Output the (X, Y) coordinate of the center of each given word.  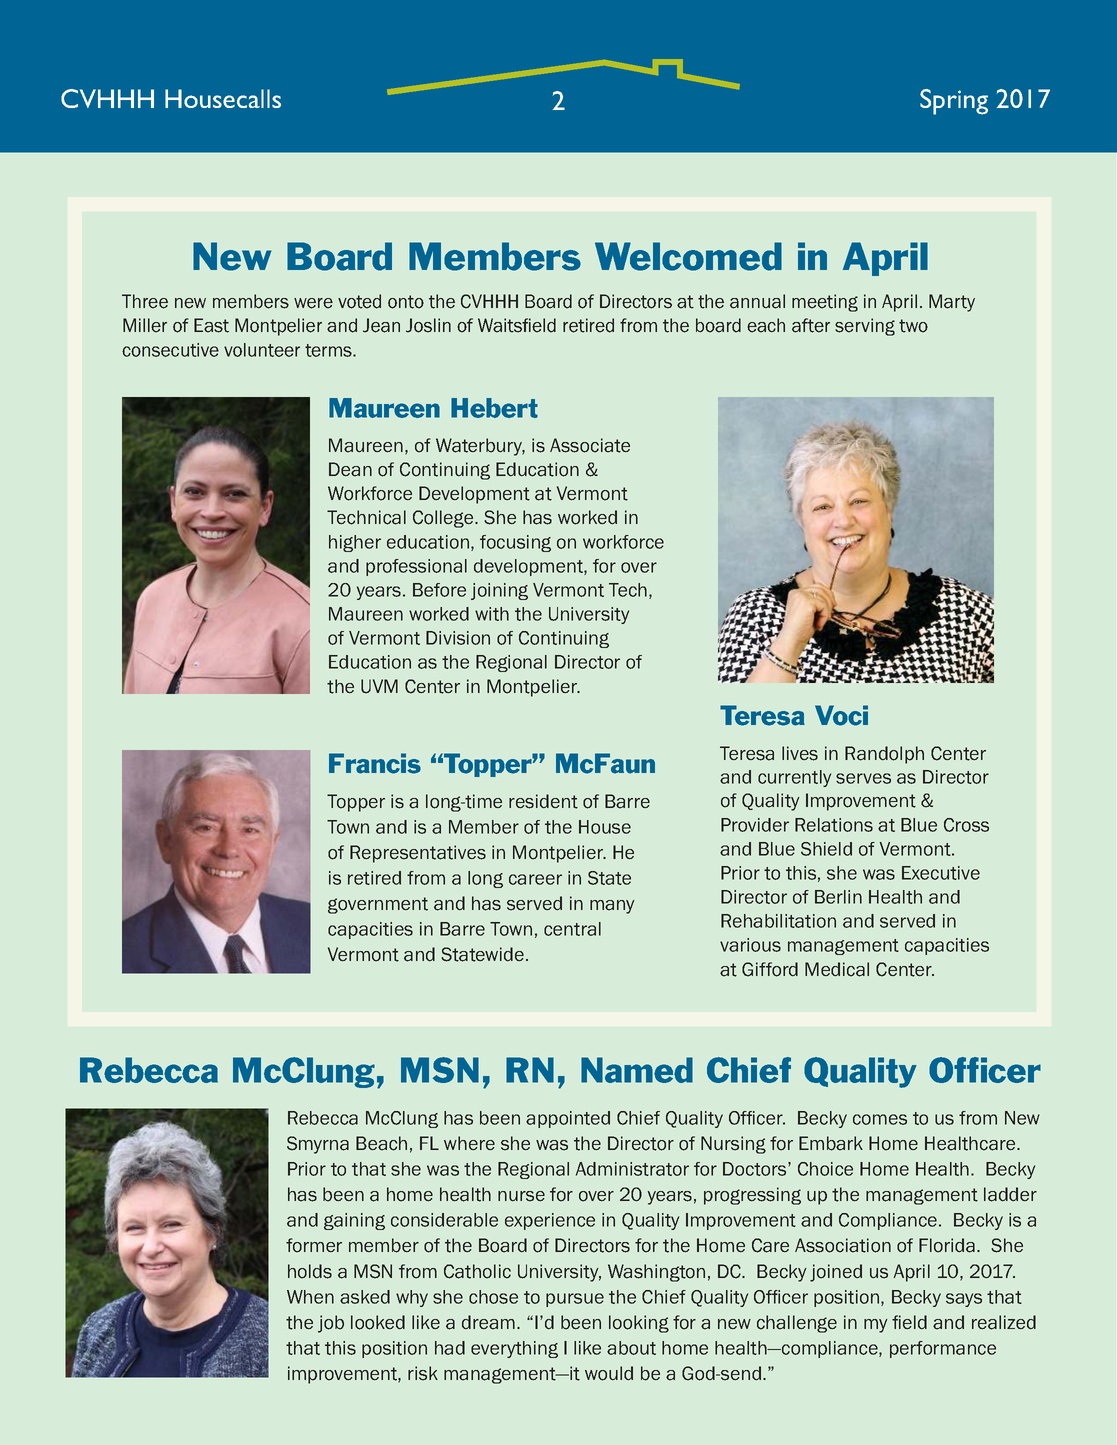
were (313, 303)
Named (637, 1070)
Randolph (884, 755)
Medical (837, 969)
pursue (575, 1300)
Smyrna (318, 1145)
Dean (350, 469)
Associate (590, 445)
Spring (954, 102)
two (913, 326)
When (310, 1297)
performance (943, 1349)
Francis (375, 763)
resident (543, 801)
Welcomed (688, 256)
